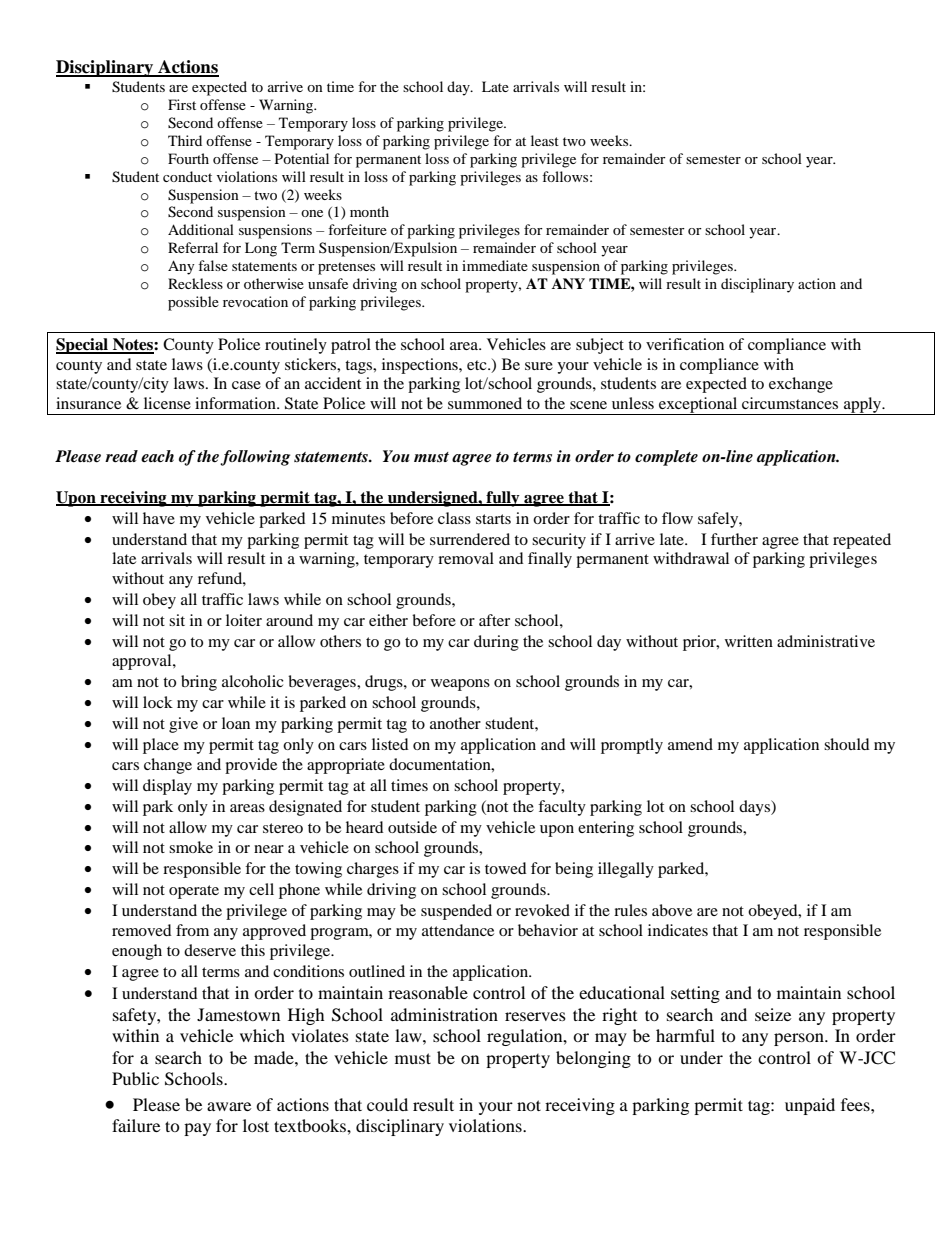  What do you see at coordinates (185, 140) in the image?
I see `Third` at bounding box center [185, 140].
